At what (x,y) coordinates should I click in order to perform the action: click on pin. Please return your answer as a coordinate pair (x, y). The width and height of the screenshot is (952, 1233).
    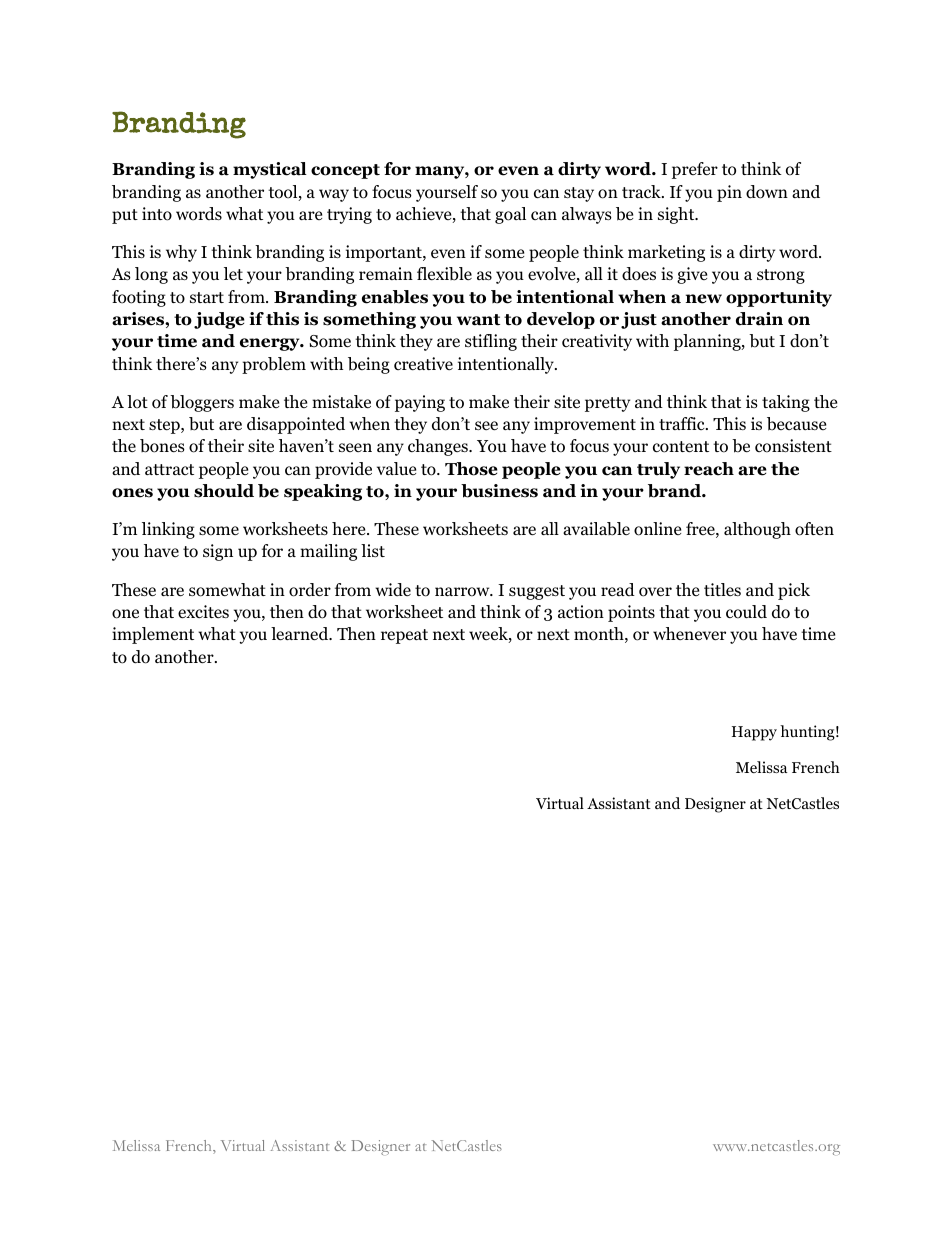
    Looking at the image, I should click on (729, 193).
